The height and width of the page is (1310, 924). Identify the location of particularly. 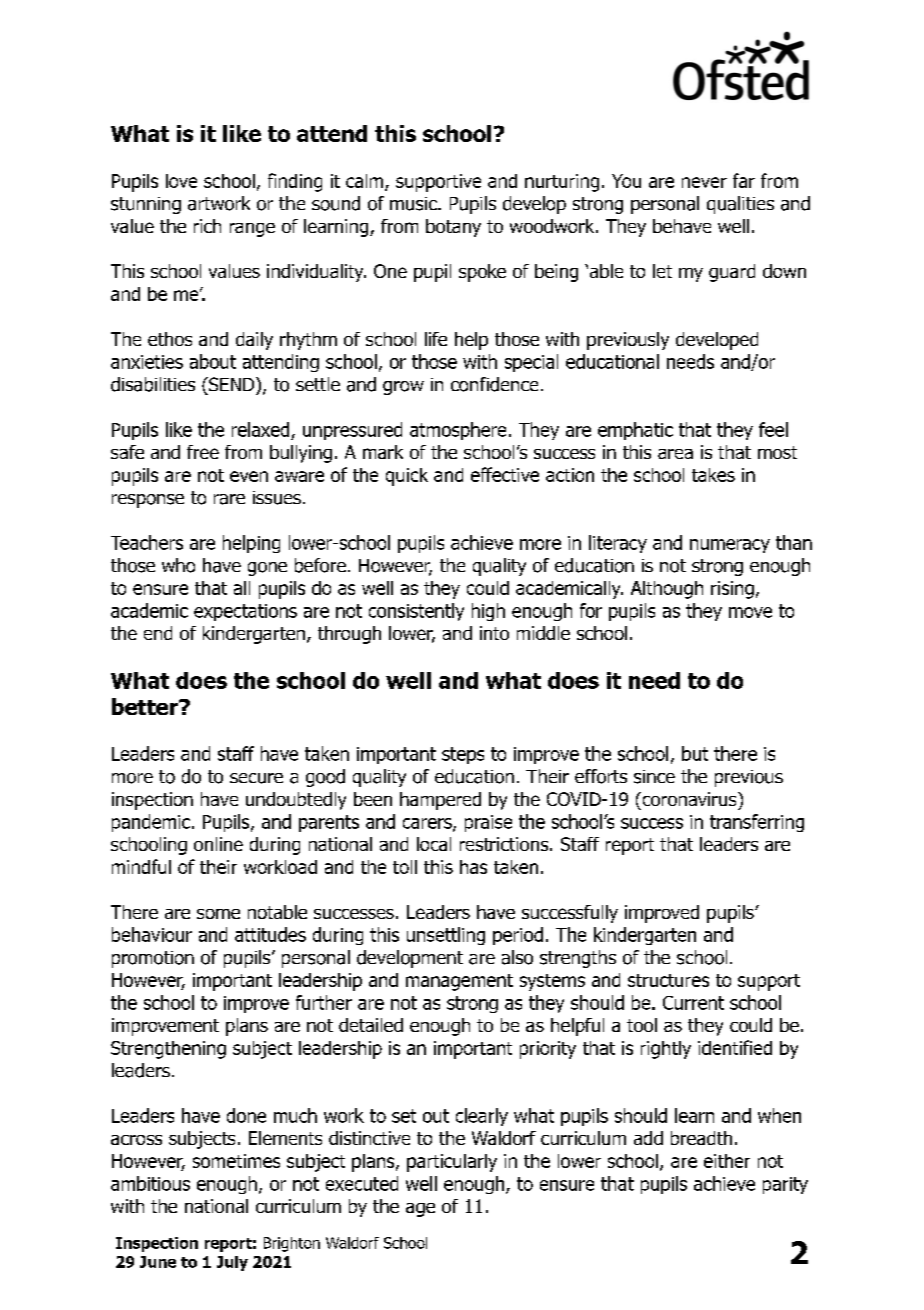
(452, 1163).
